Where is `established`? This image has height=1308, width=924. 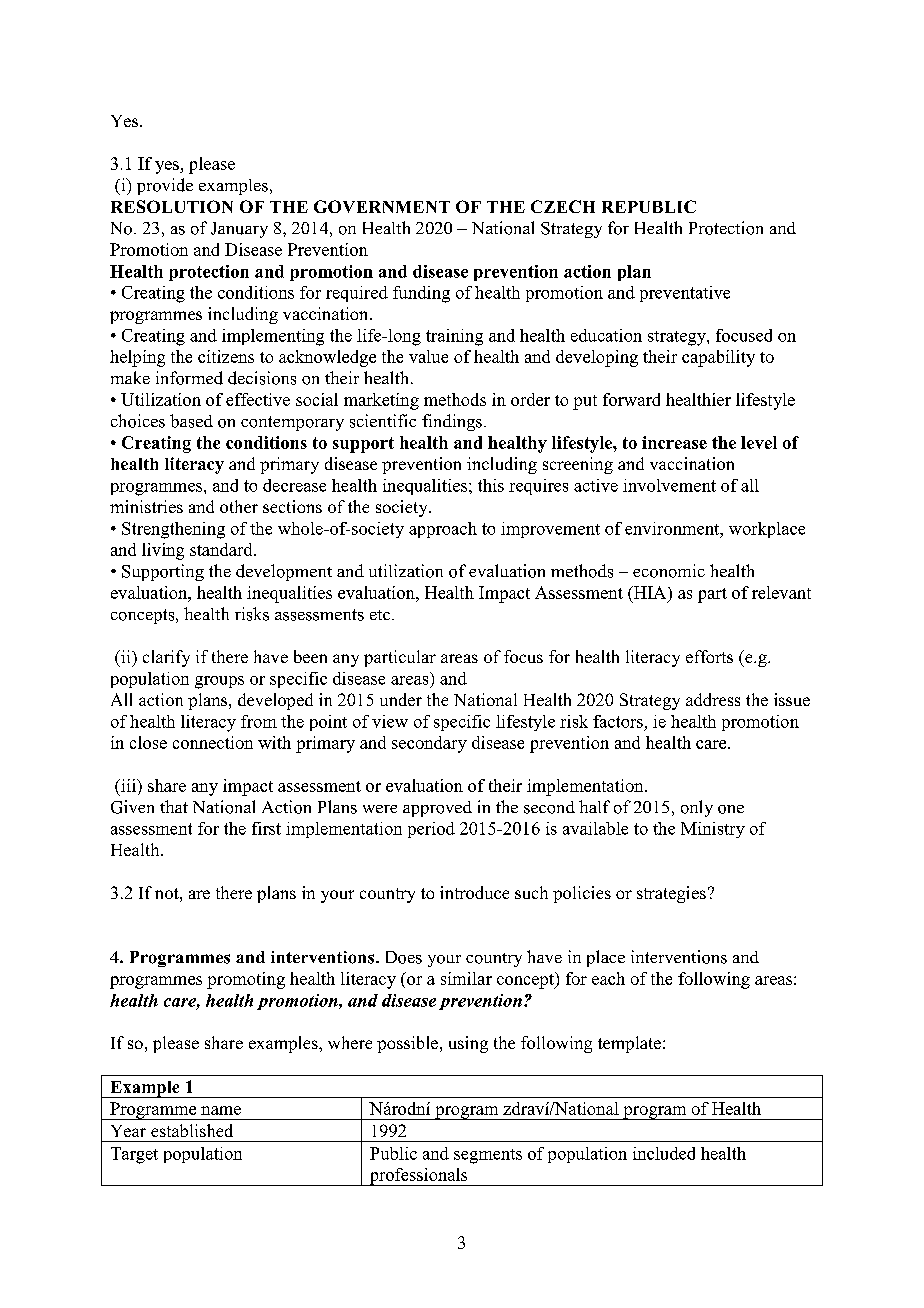 established is located at coordinates (192, 1130).
